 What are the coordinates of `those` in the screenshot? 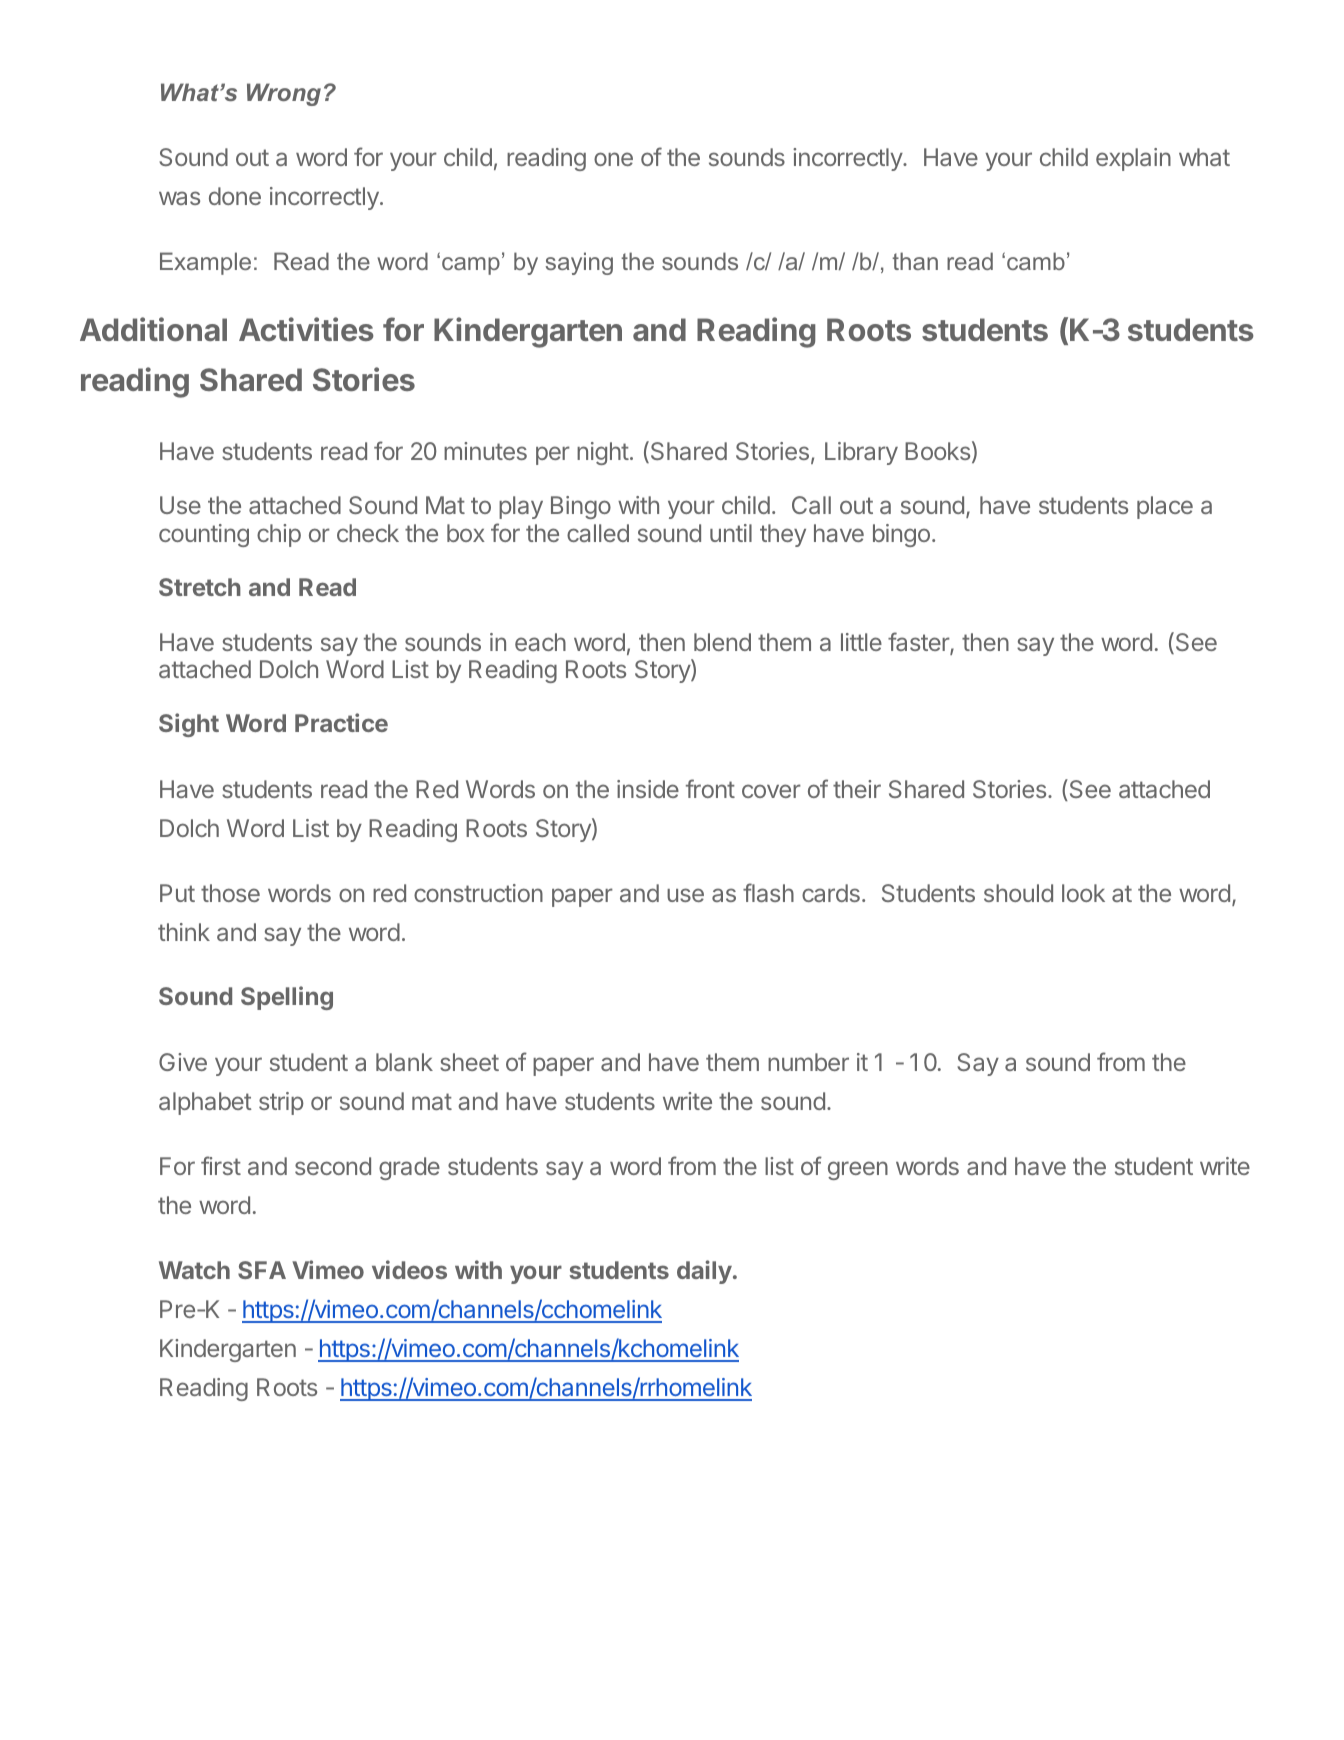 It's located at (230, 893).
